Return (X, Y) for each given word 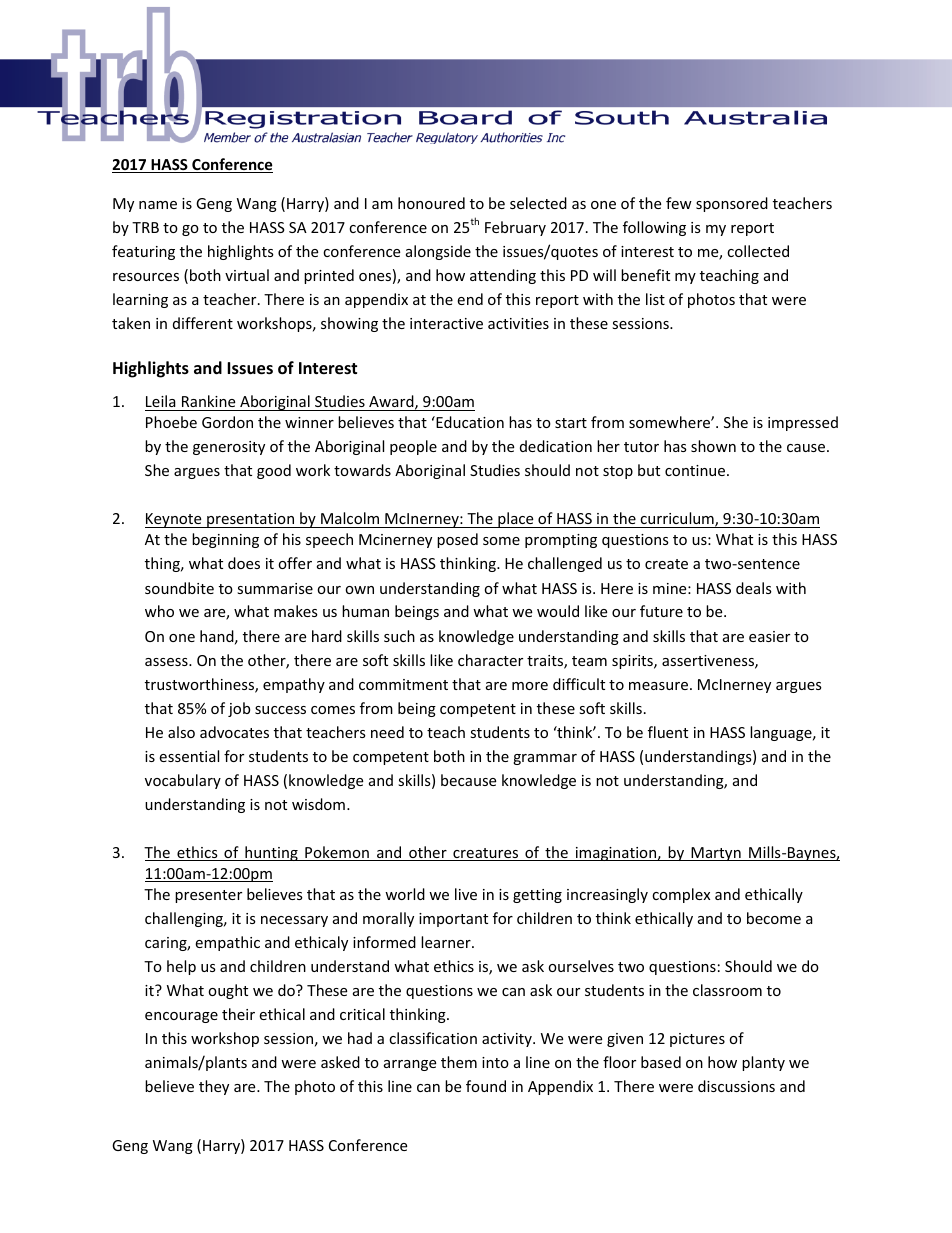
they (214, 1087)
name (158, 205)
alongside (438, 252)
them (459, 1062)
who (159, 611)
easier (769, 636)
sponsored (732, 204)
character (490, 660)
